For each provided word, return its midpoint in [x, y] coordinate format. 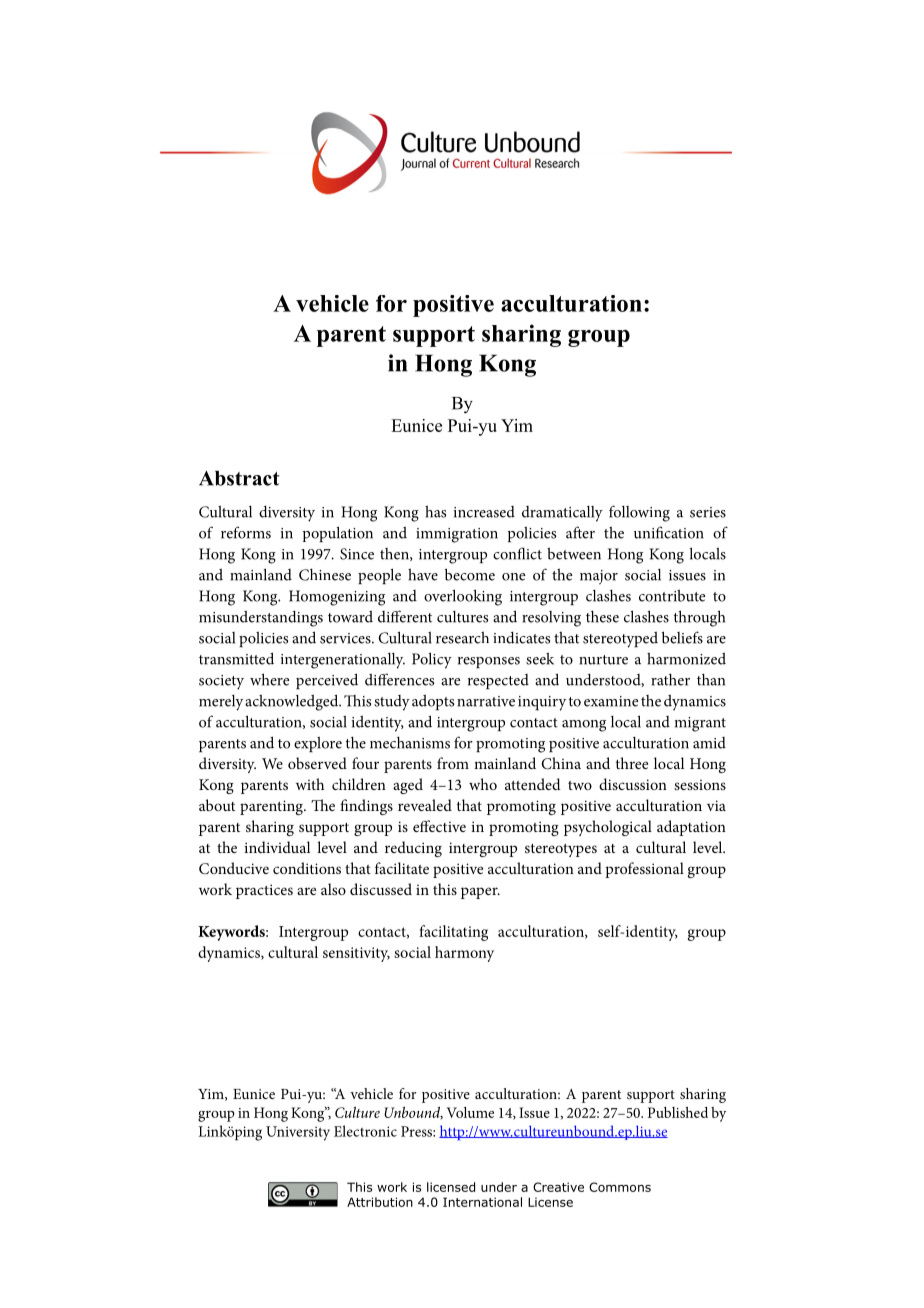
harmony [464, 954]
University [298, 1133]
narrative [486, 701]
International [482, 1202]
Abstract [239, 478]
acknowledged [293, 702]
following [639, 513]
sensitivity [356, 954]
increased [484, 512]
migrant [700, 724]
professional [644, 870]
